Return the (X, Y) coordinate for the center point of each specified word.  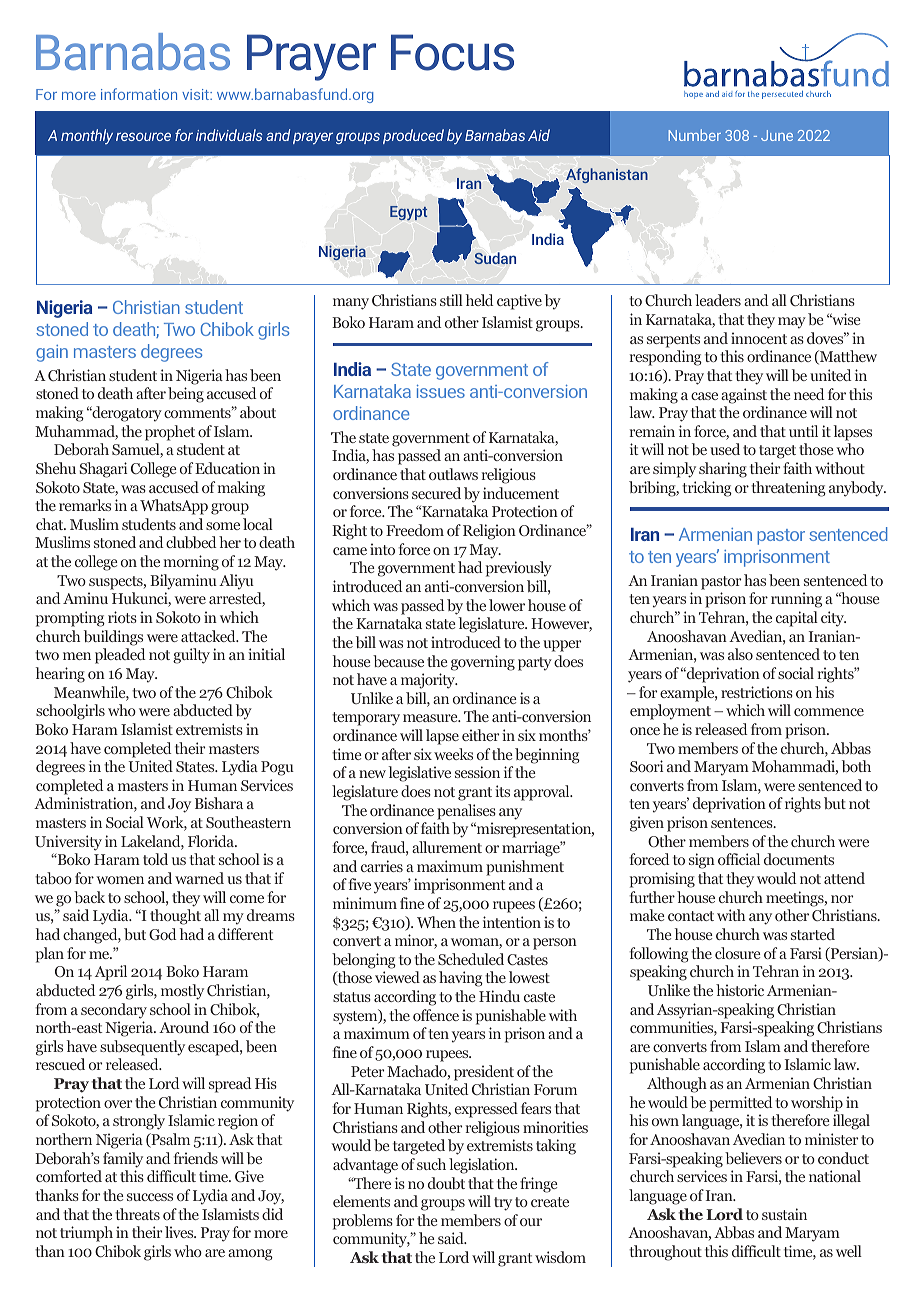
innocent (759, 338)
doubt (446, 1183)
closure (737, 953)
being (186, 395)
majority (429, 681)
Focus (452, 52)
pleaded (120, 656)
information (139, 94)
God (163, 934)
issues (441, 391)
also (740, 654)
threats (137, 1214)
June (777, 135)
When (436, 922)
